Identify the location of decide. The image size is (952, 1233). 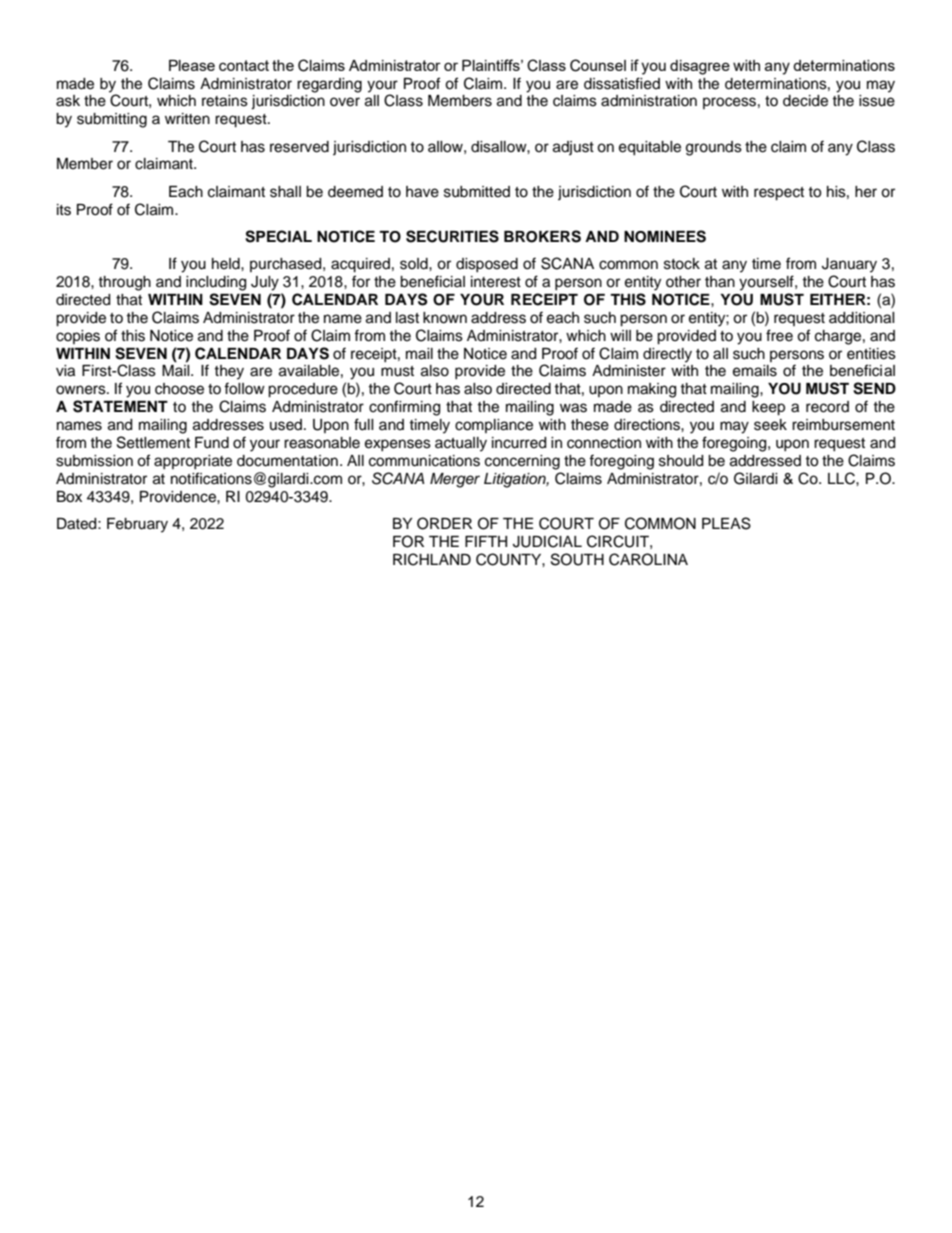
(805, 101).
